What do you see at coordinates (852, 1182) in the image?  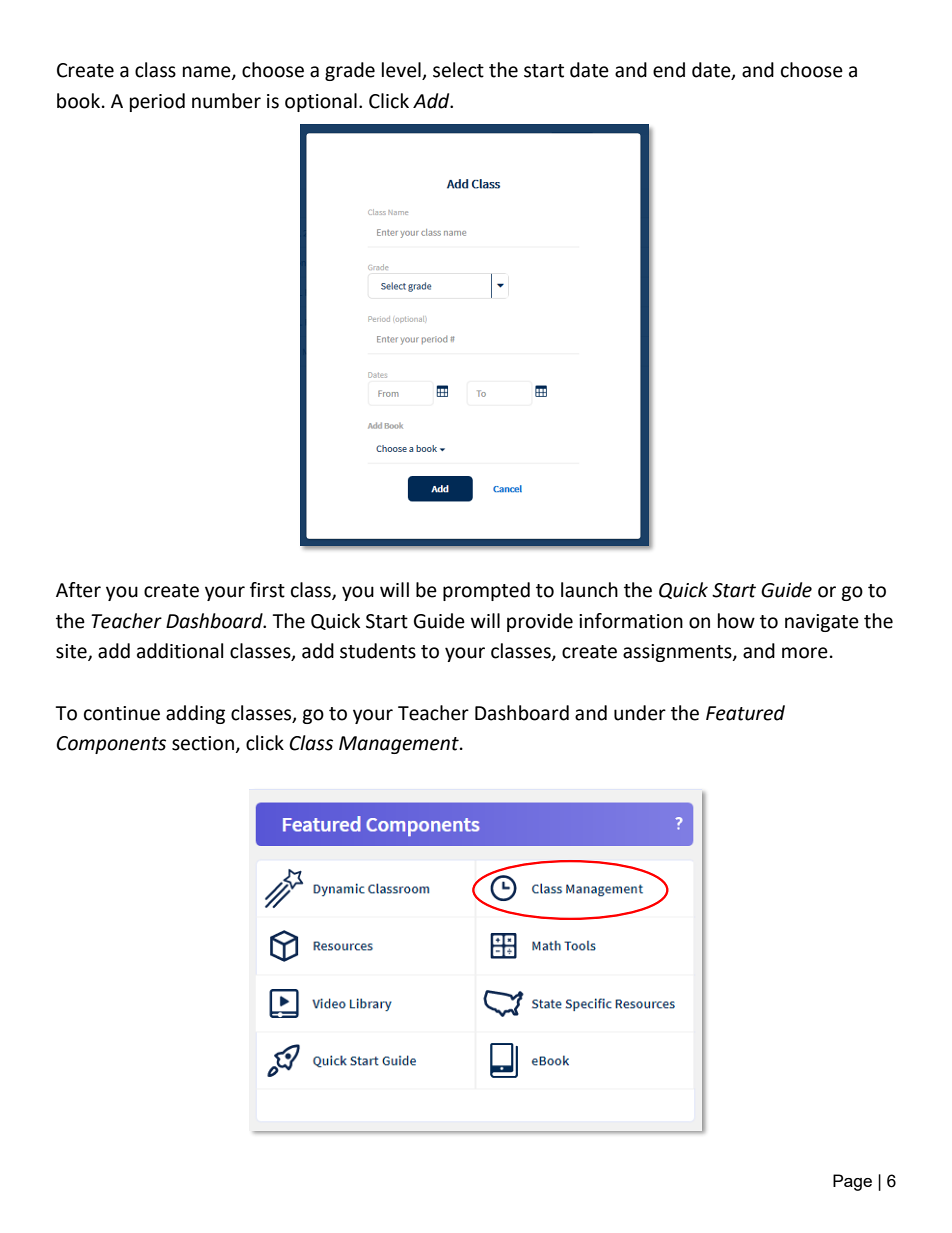 I see `Page` at bounding box center [852, 1182].
